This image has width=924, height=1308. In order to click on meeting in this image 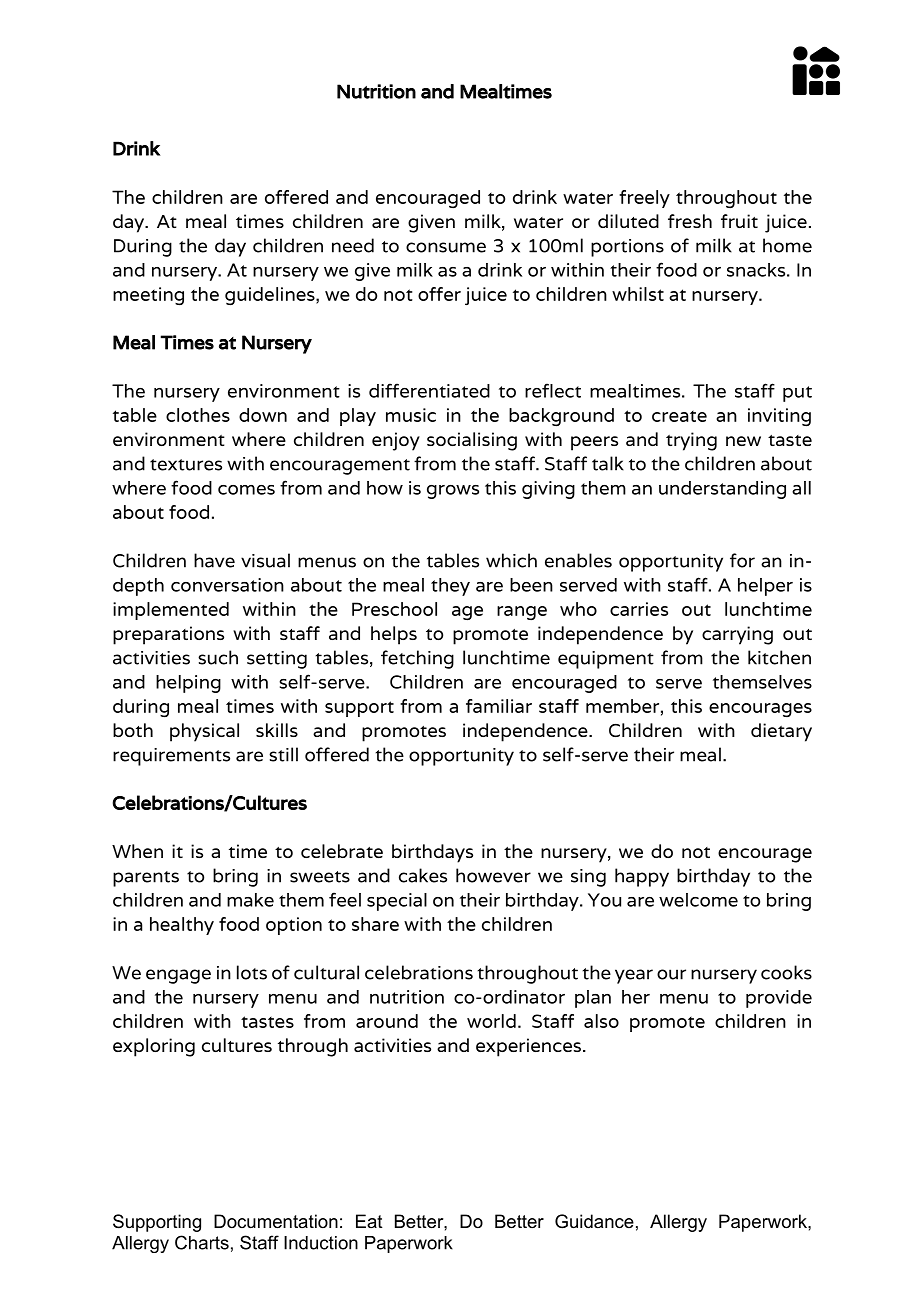, I will do `click(148, 296)`.
